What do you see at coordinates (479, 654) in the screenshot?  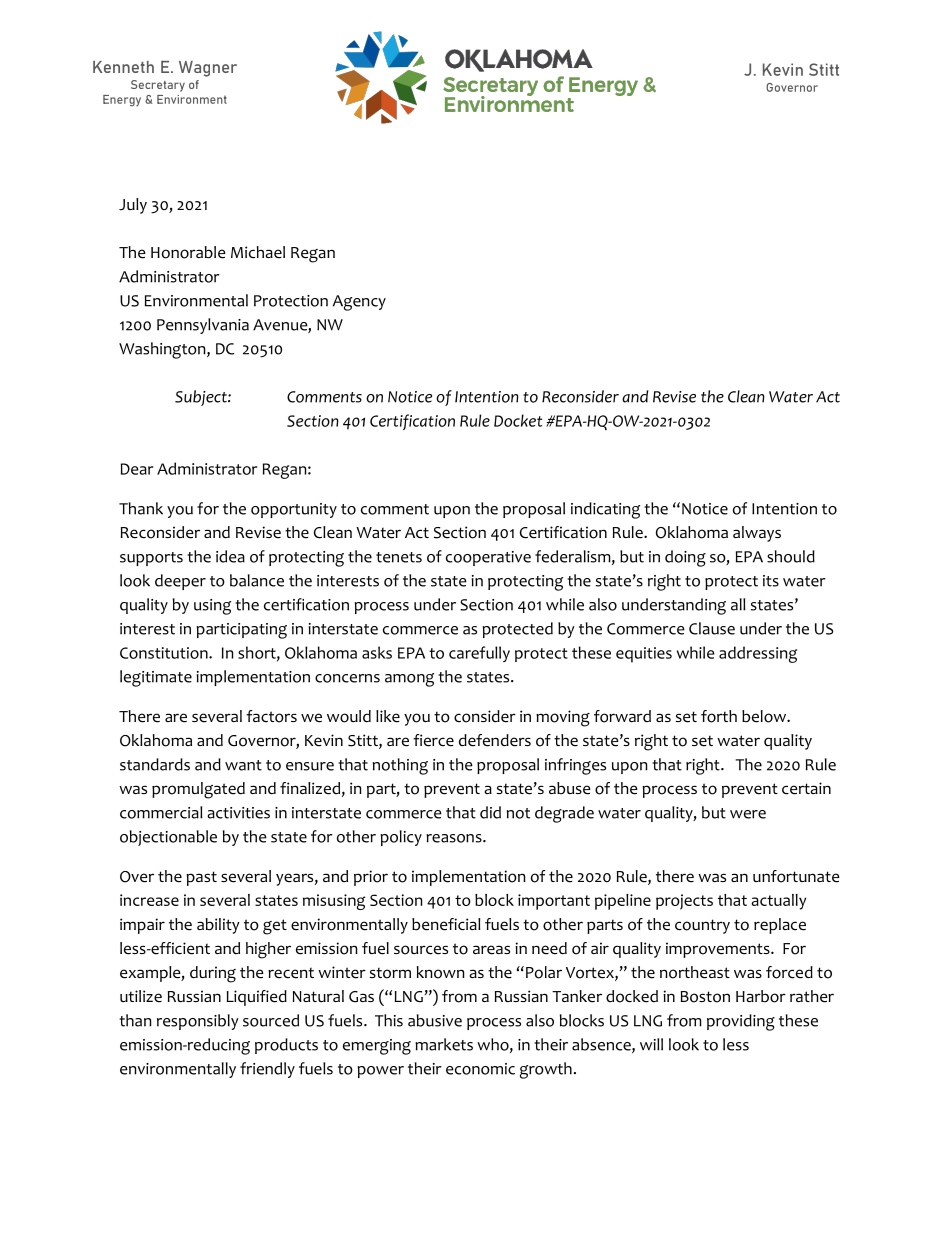 I see `carefully` at bounding box center [479, 654].
